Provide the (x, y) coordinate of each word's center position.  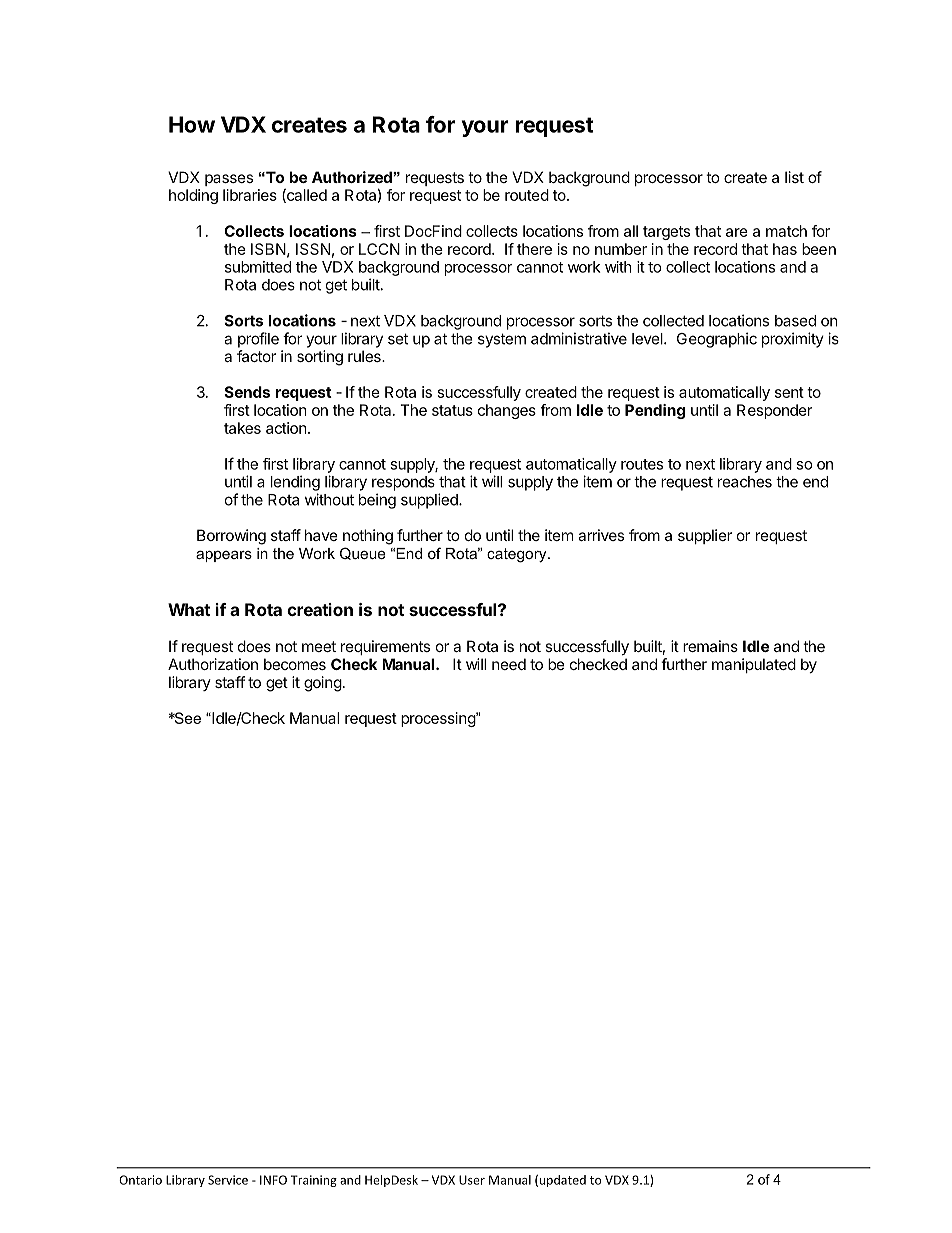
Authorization (213, 664)
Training (314, 1181)
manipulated (754, 665)
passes (229, 180)
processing (439, 719)
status (452, 410)
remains (710, 646)
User (472, 1180)
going (323, 684)
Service (228, 1180)
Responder (774, 411)
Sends (247, 392)
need (509, 664)
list (794, 177)
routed (527, 195)
